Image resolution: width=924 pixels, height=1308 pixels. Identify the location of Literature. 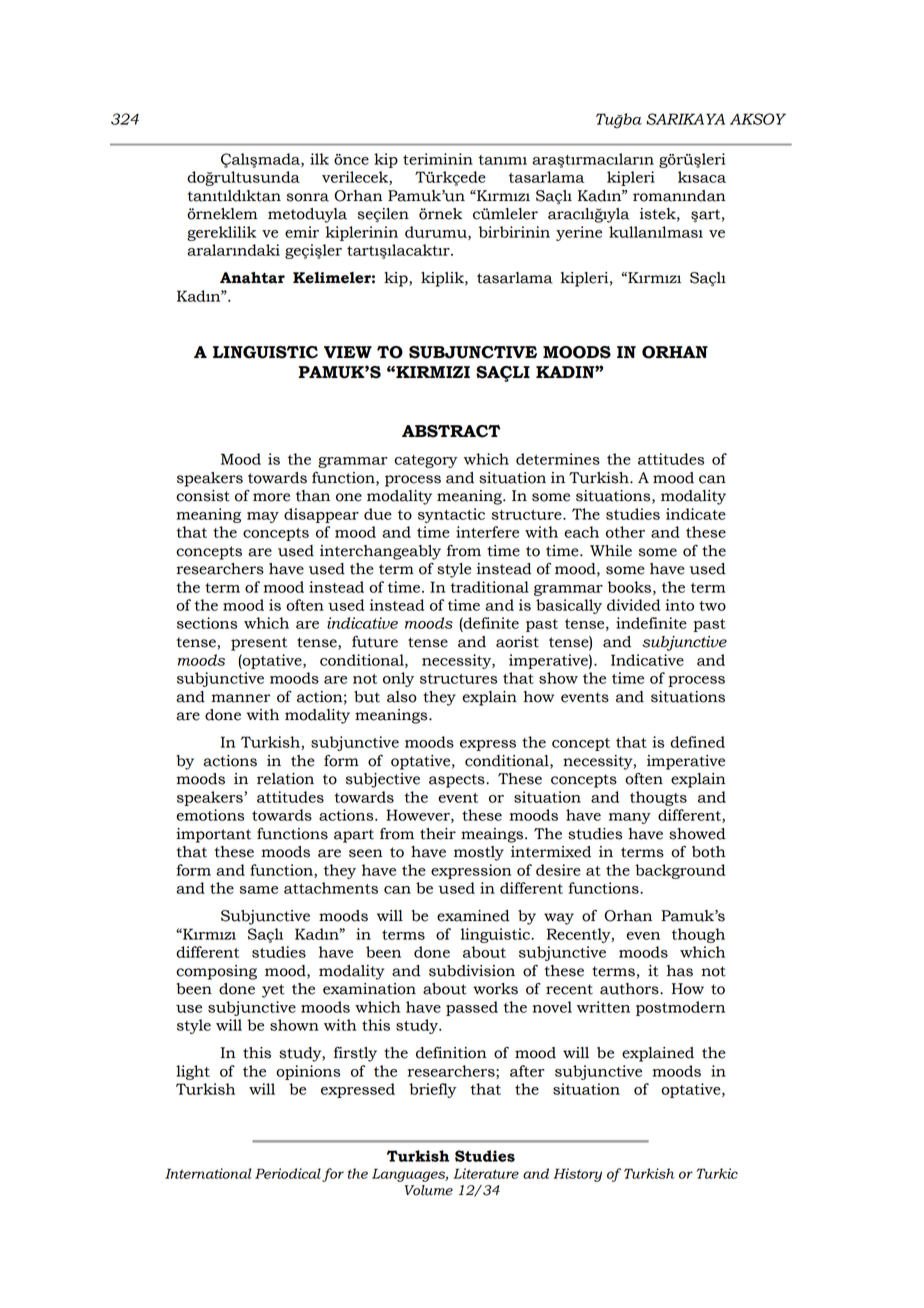
(486, 1173).
